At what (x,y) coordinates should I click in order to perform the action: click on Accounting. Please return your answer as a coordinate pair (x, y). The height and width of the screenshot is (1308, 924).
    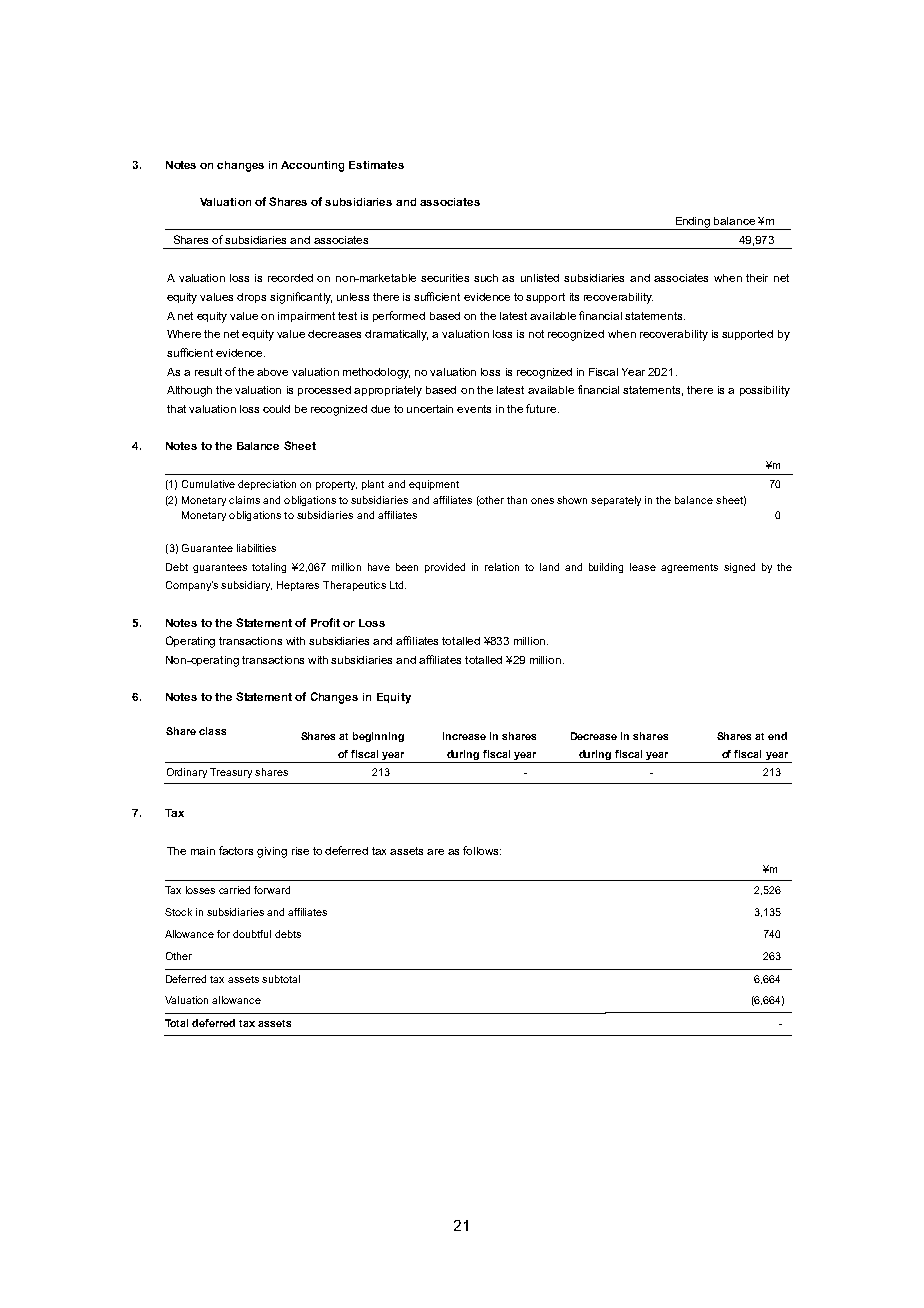
    Looking at the image, I should click on (312, 166).
